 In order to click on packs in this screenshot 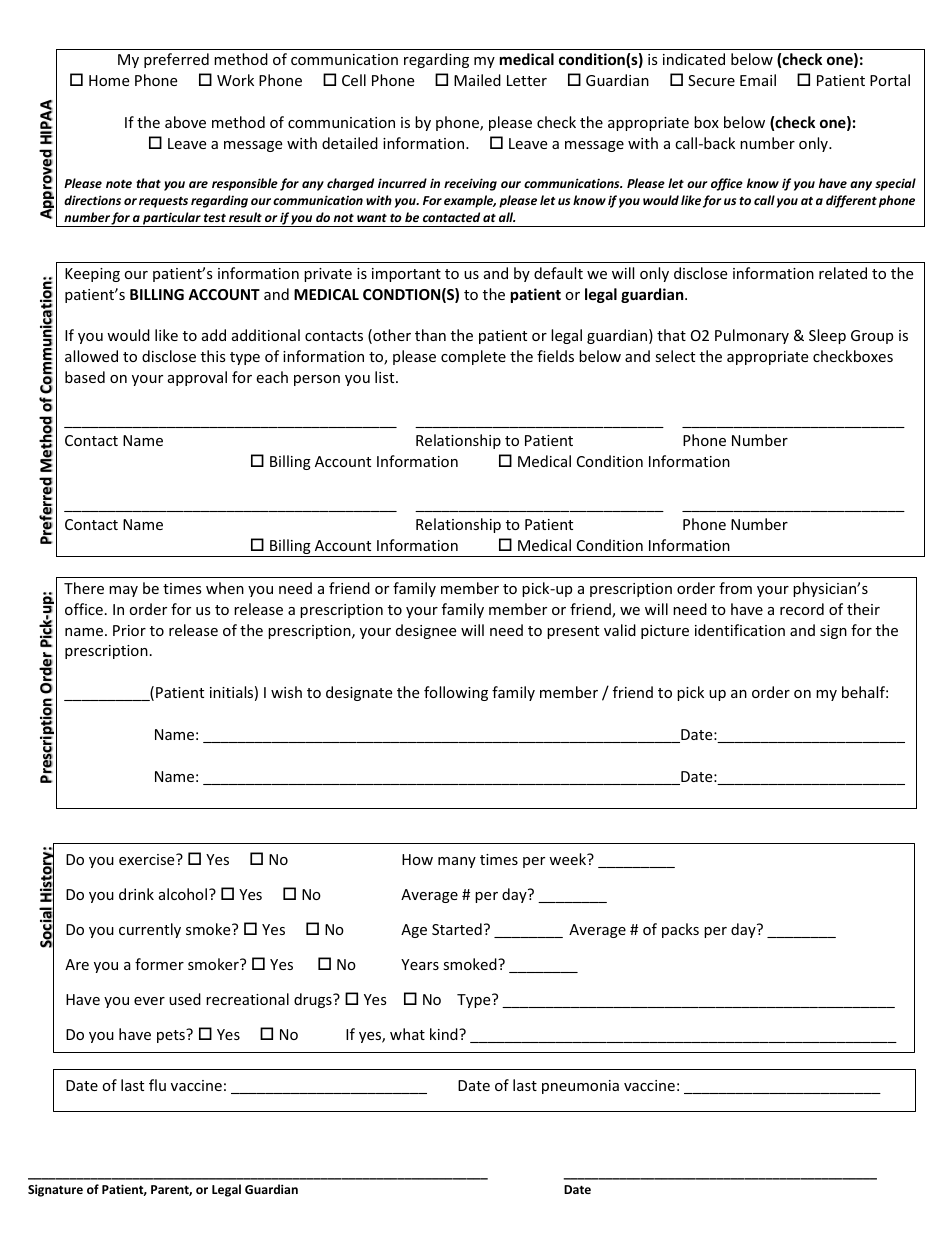, I will do `click(680, 930)`.
